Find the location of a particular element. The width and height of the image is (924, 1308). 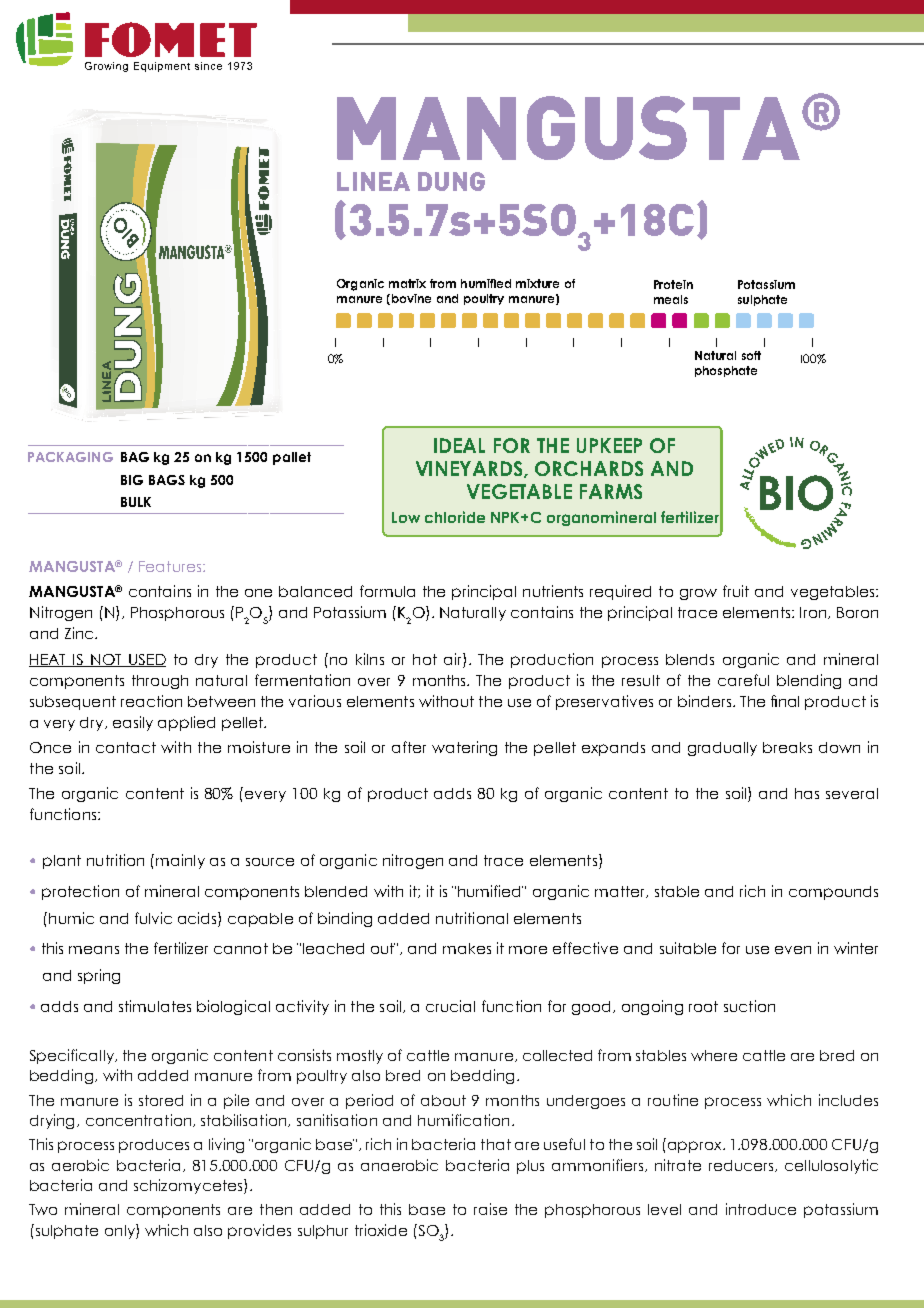

only is located at coordinates (121, 1231).
